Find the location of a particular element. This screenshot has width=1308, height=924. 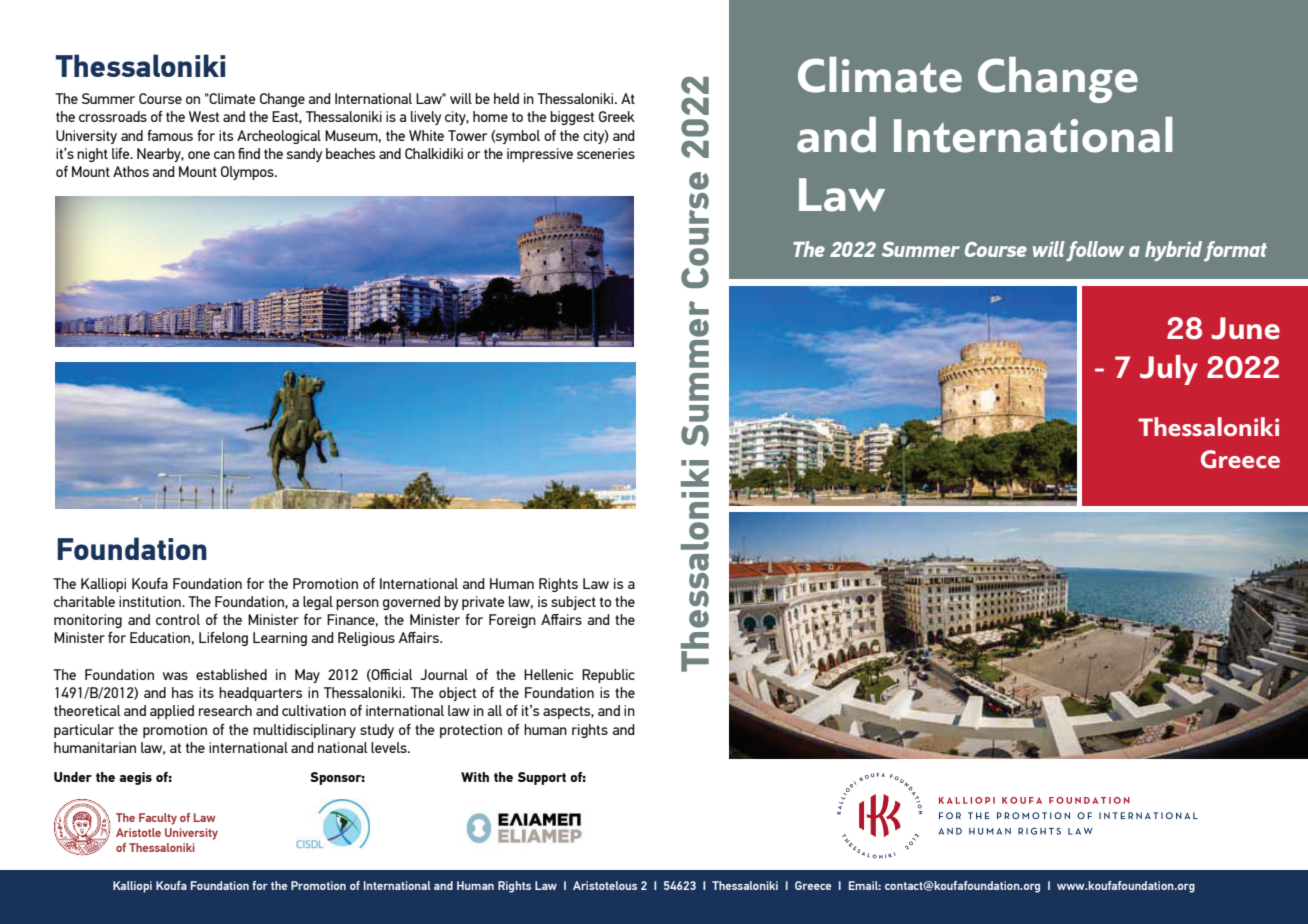

June is located at coordinates (1246, 328).
